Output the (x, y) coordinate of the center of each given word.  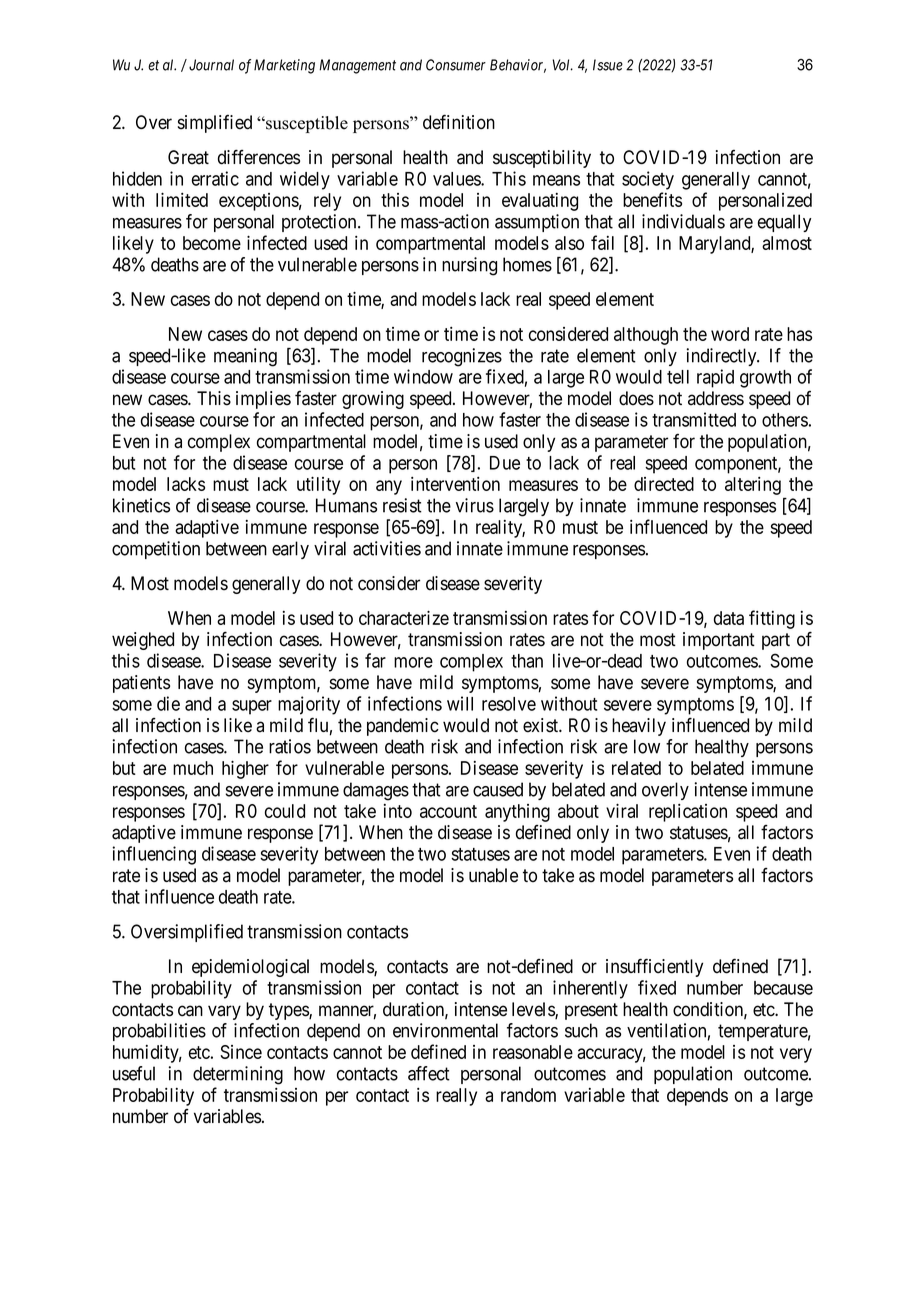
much (193, 768)
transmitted (694, 419)
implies (263, 400)
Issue (608, 65)
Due (505, 463)
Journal (211, 65)
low (647, 746)
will (460, 703)
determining (238, 1075)
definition (459, 122)
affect (429, 1073)
